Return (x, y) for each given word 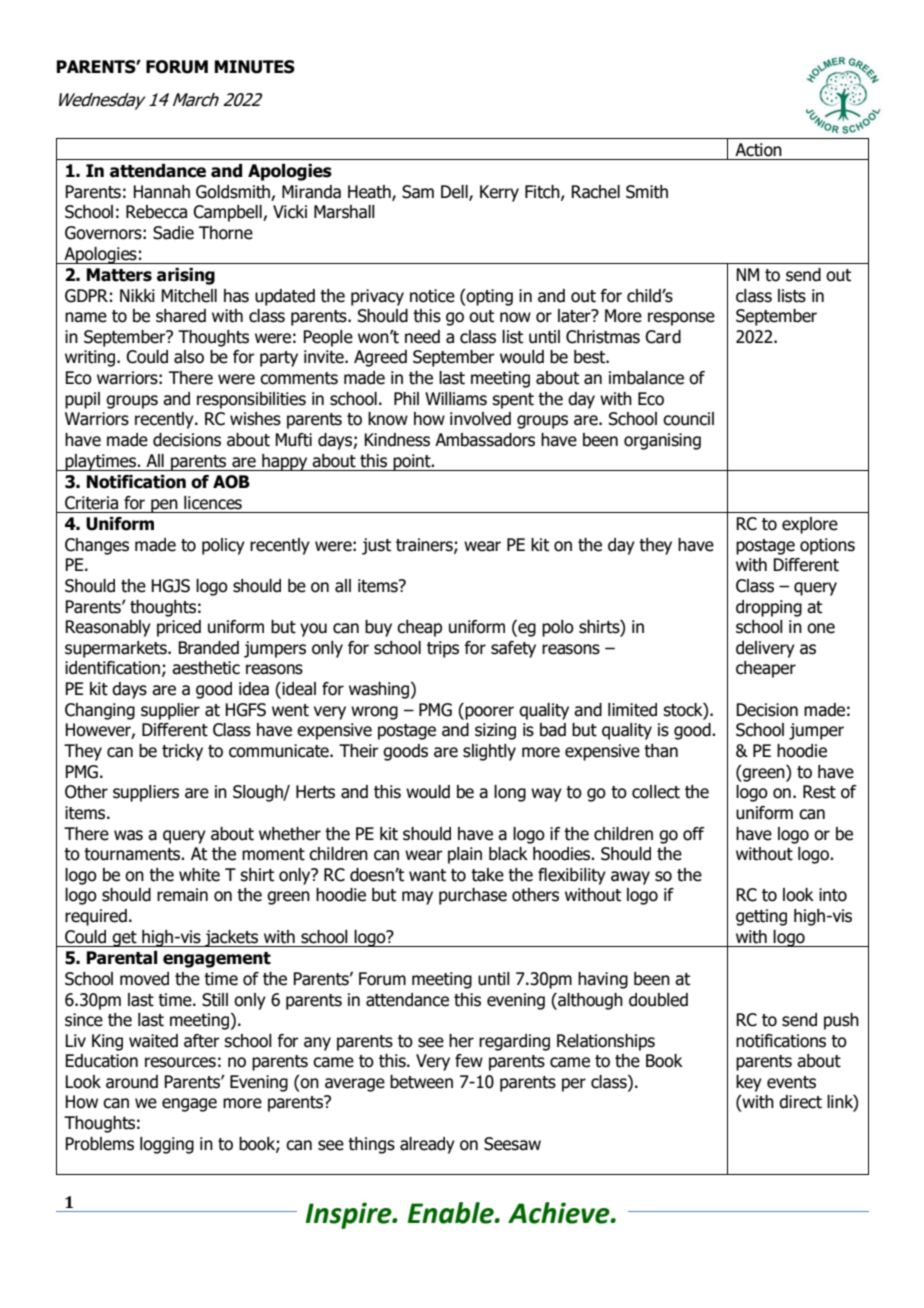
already (427, 1145)
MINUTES (255, 67)
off (693, 834)
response (681, 319)
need (422, 337)
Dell (455, 192)
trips (443, 649)
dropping (769, 608)
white (199, 875)
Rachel (595, 192)
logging (167, 1145)
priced (179, 628)
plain (465, 855)
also (189, 357)
